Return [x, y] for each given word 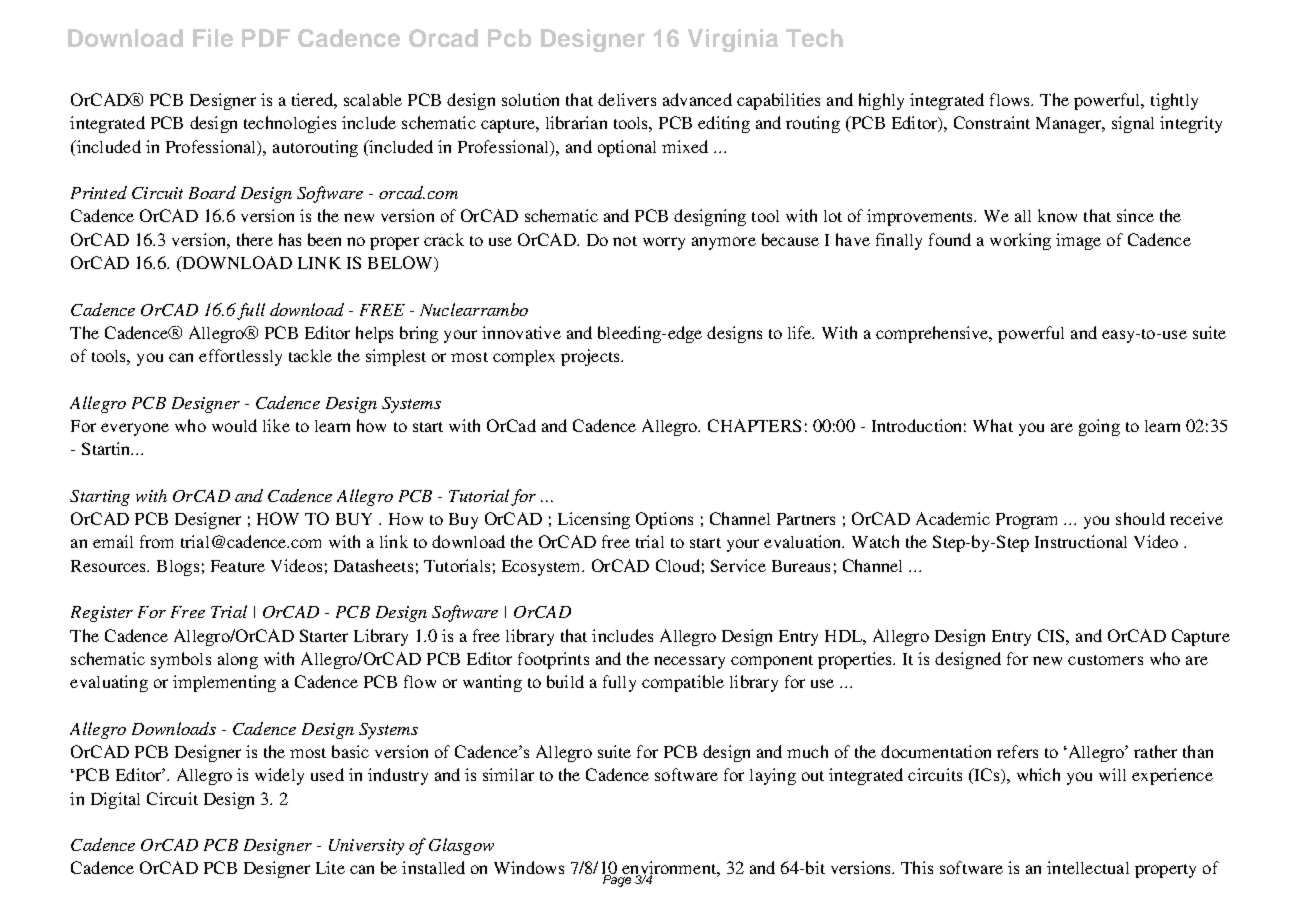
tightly [1174, 101]
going [1099, 427]
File [213, 38]
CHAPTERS [754, 425]
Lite [330, 867]
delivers [627, 99]
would [234, 425]
